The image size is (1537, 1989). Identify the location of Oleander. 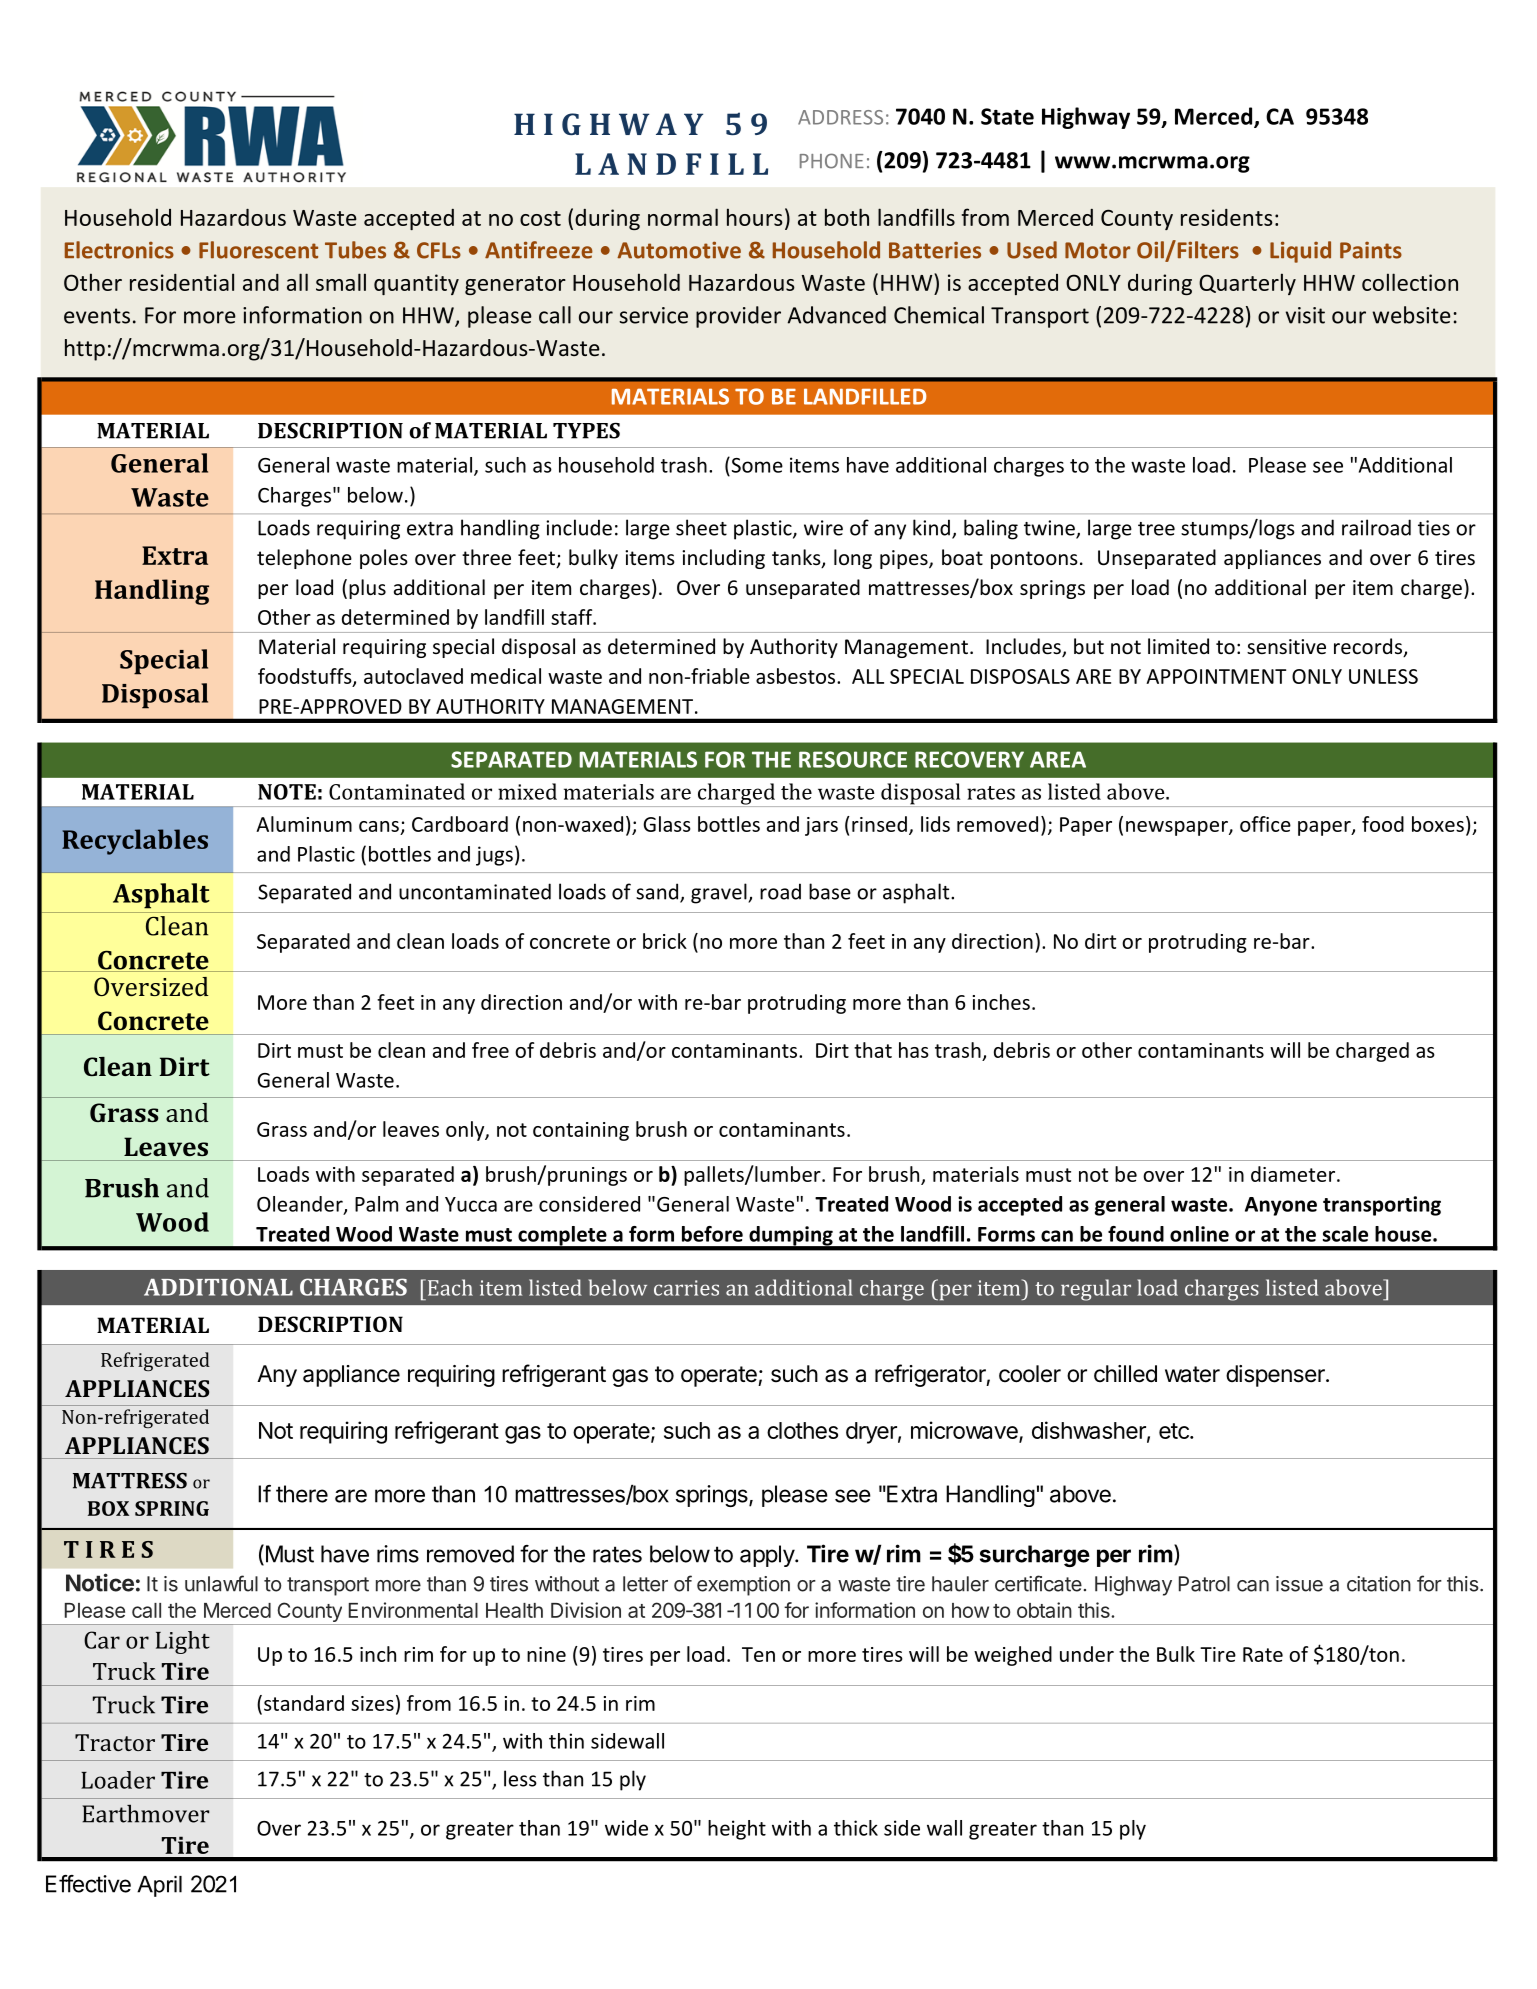
(301, 1205).
